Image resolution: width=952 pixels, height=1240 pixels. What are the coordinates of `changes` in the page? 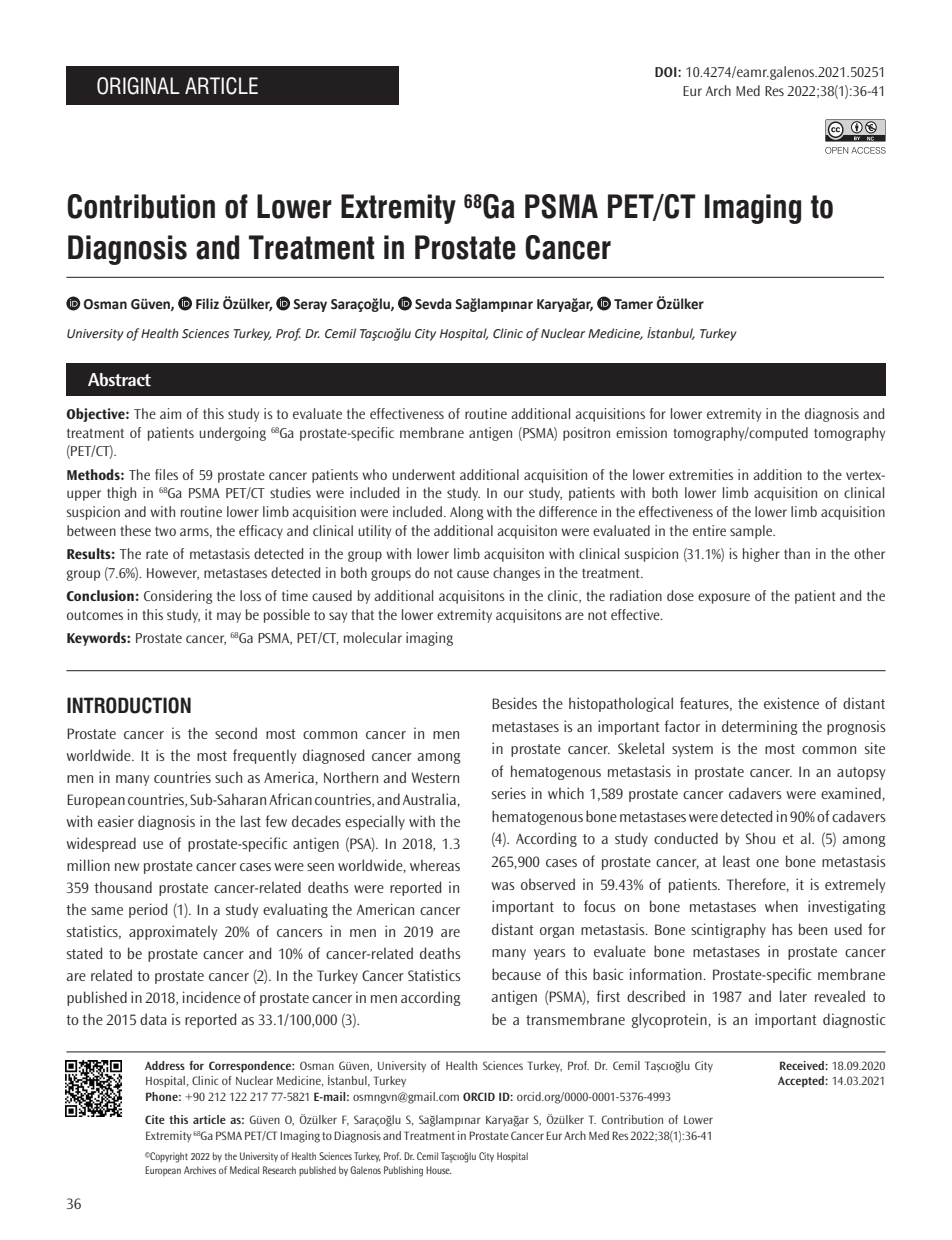 It's located at (516, 574).
